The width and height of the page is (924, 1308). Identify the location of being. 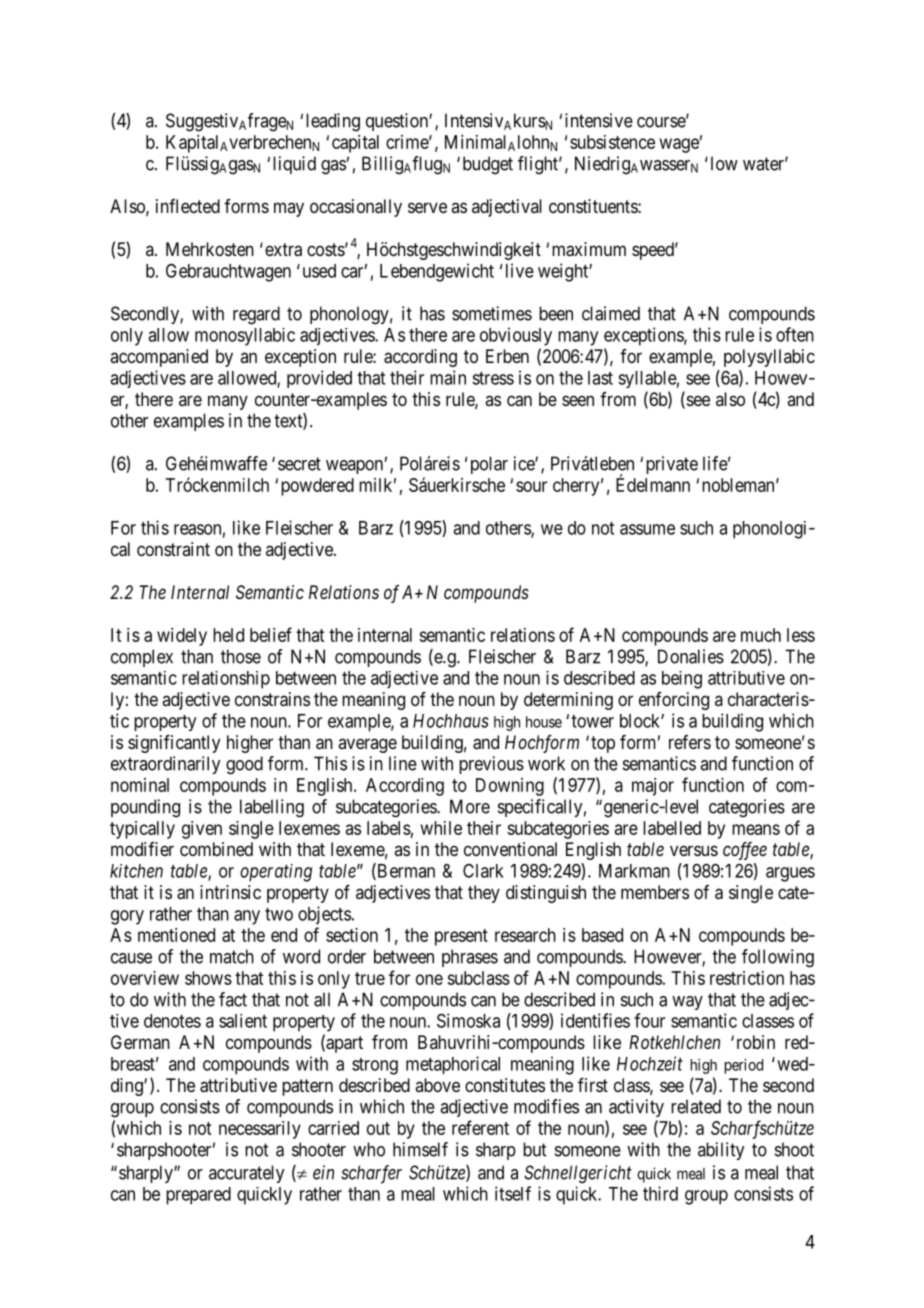
(682, 680).
